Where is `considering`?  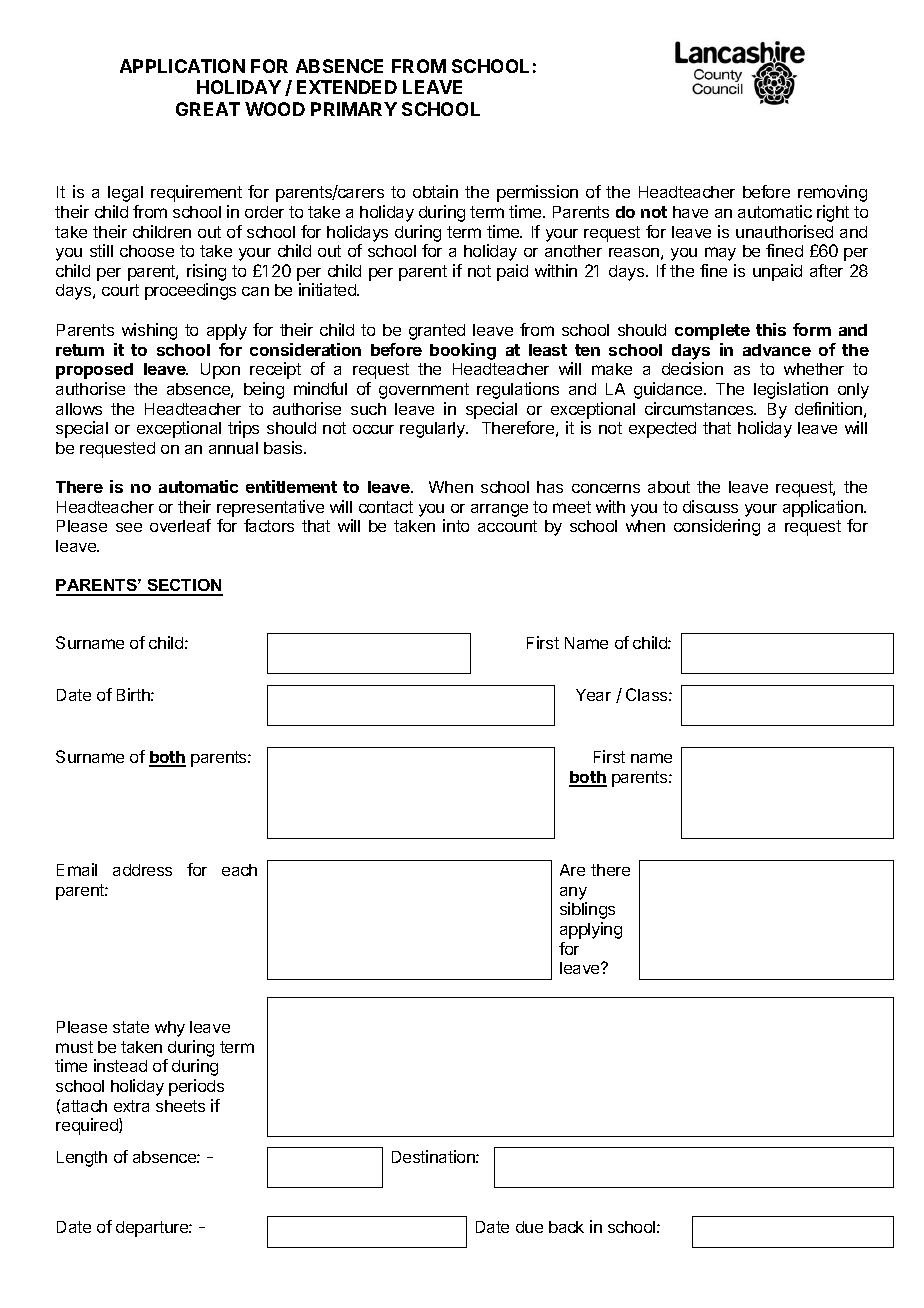 considering is located at coordinates (717, 527).
